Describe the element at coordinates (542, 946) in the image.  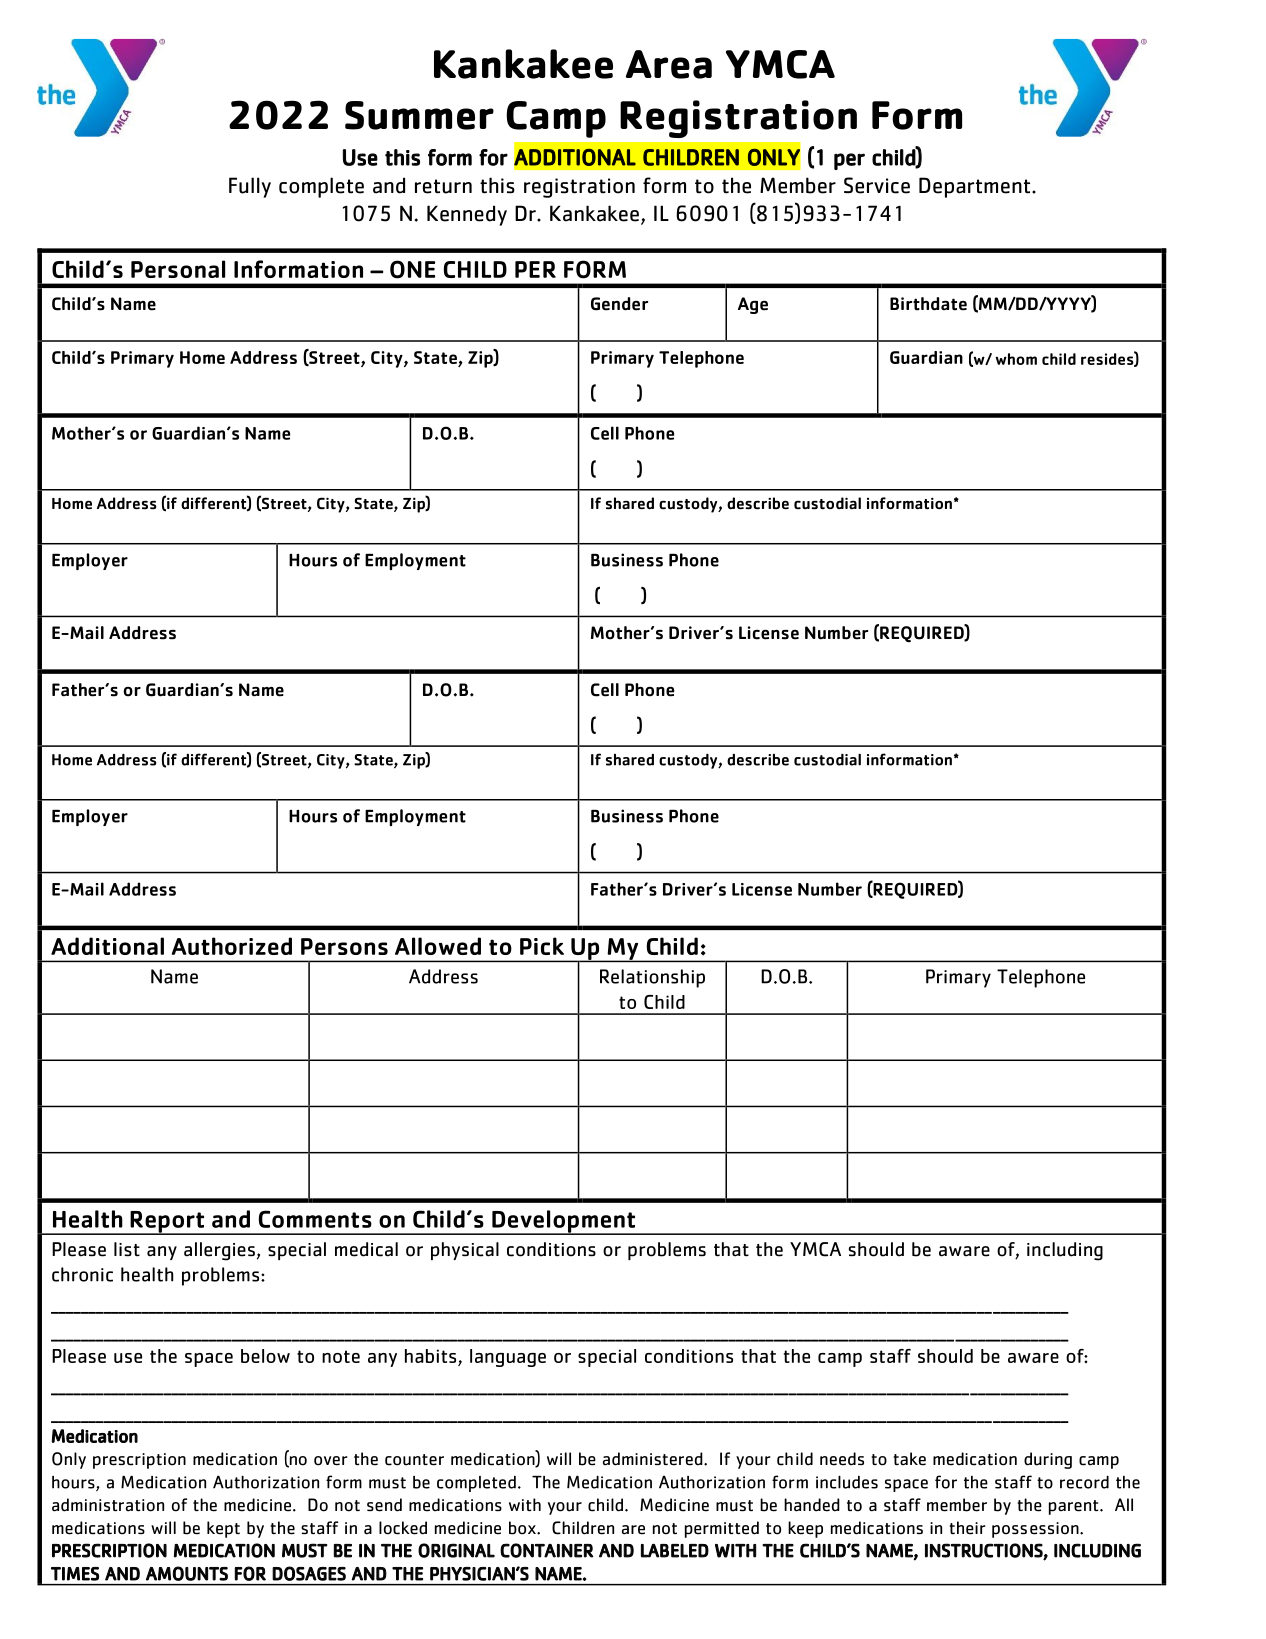
I see `Pick` at that location.
